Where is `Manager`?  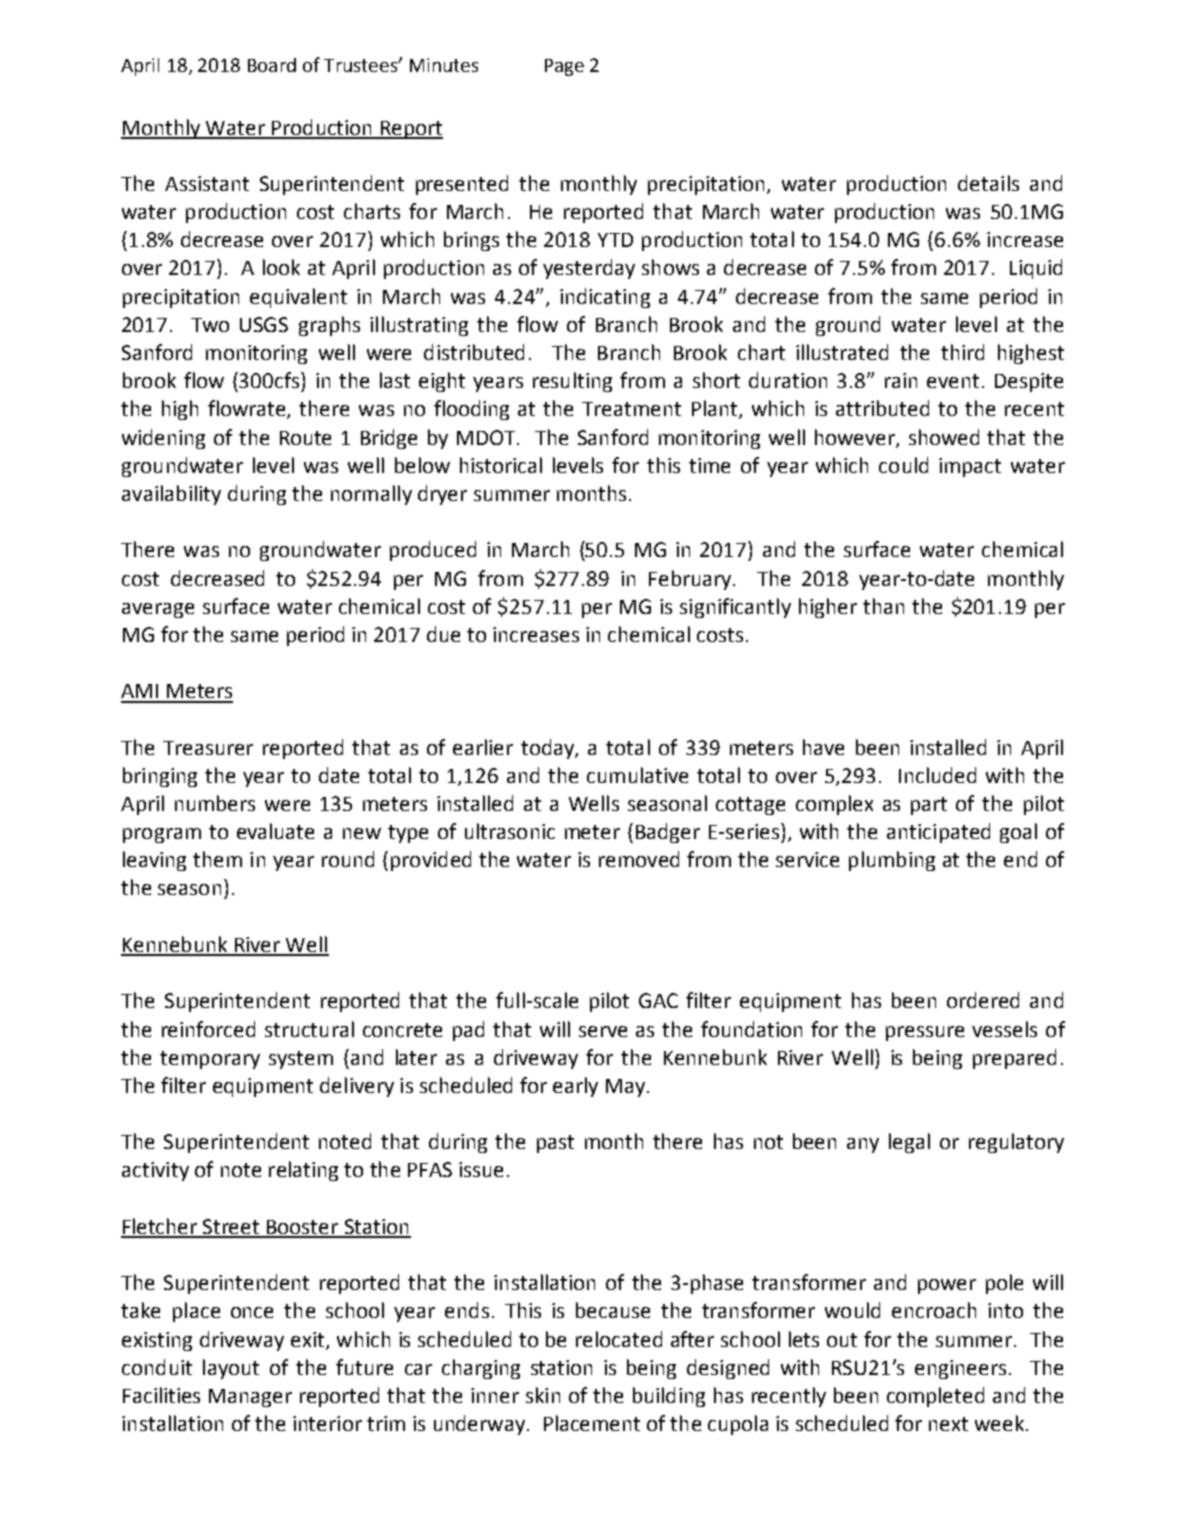
Manager is located at coordinates (250, 1398).
